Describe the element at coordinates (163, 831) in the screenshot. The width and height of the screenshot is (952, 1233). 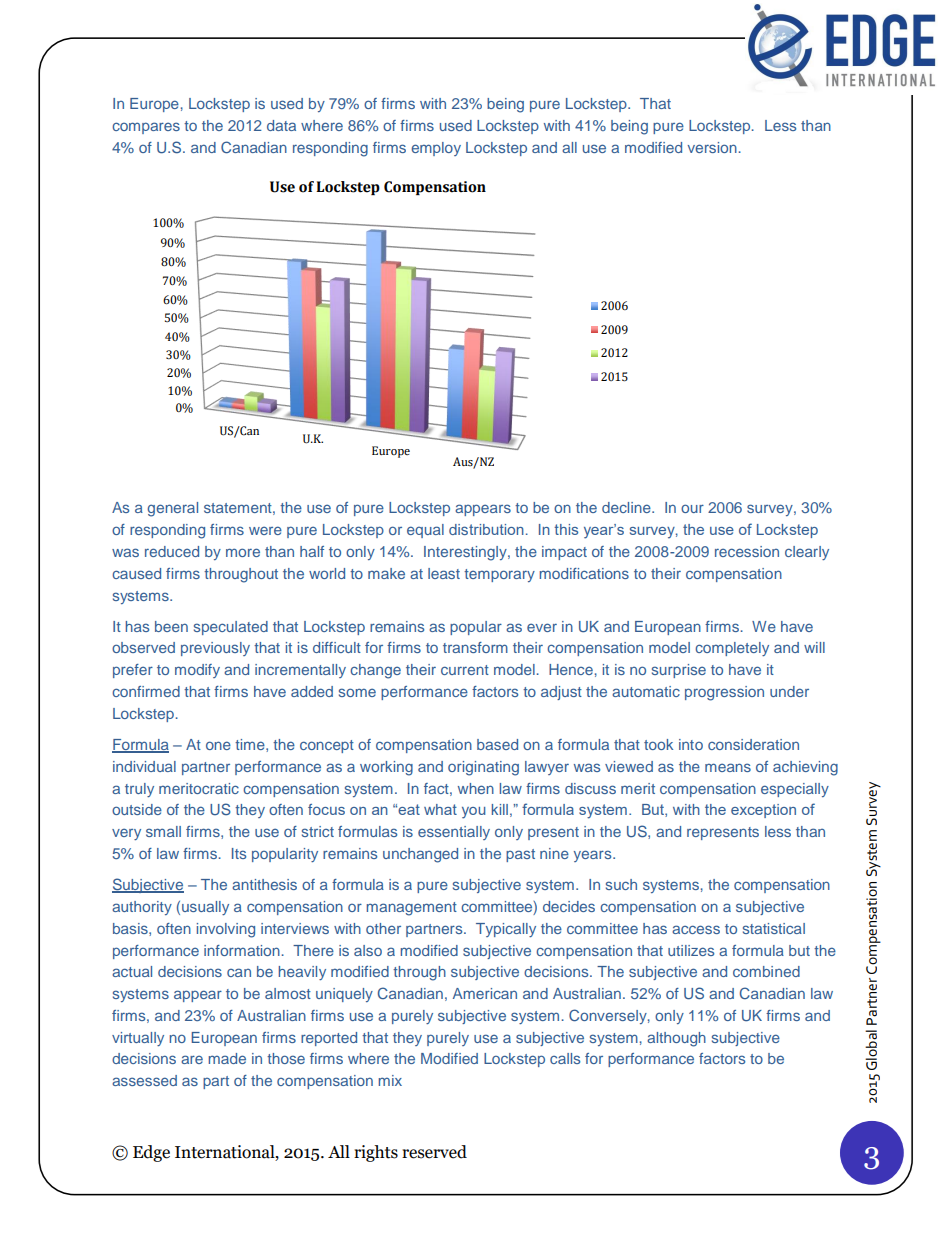
I see `small` at that location.
